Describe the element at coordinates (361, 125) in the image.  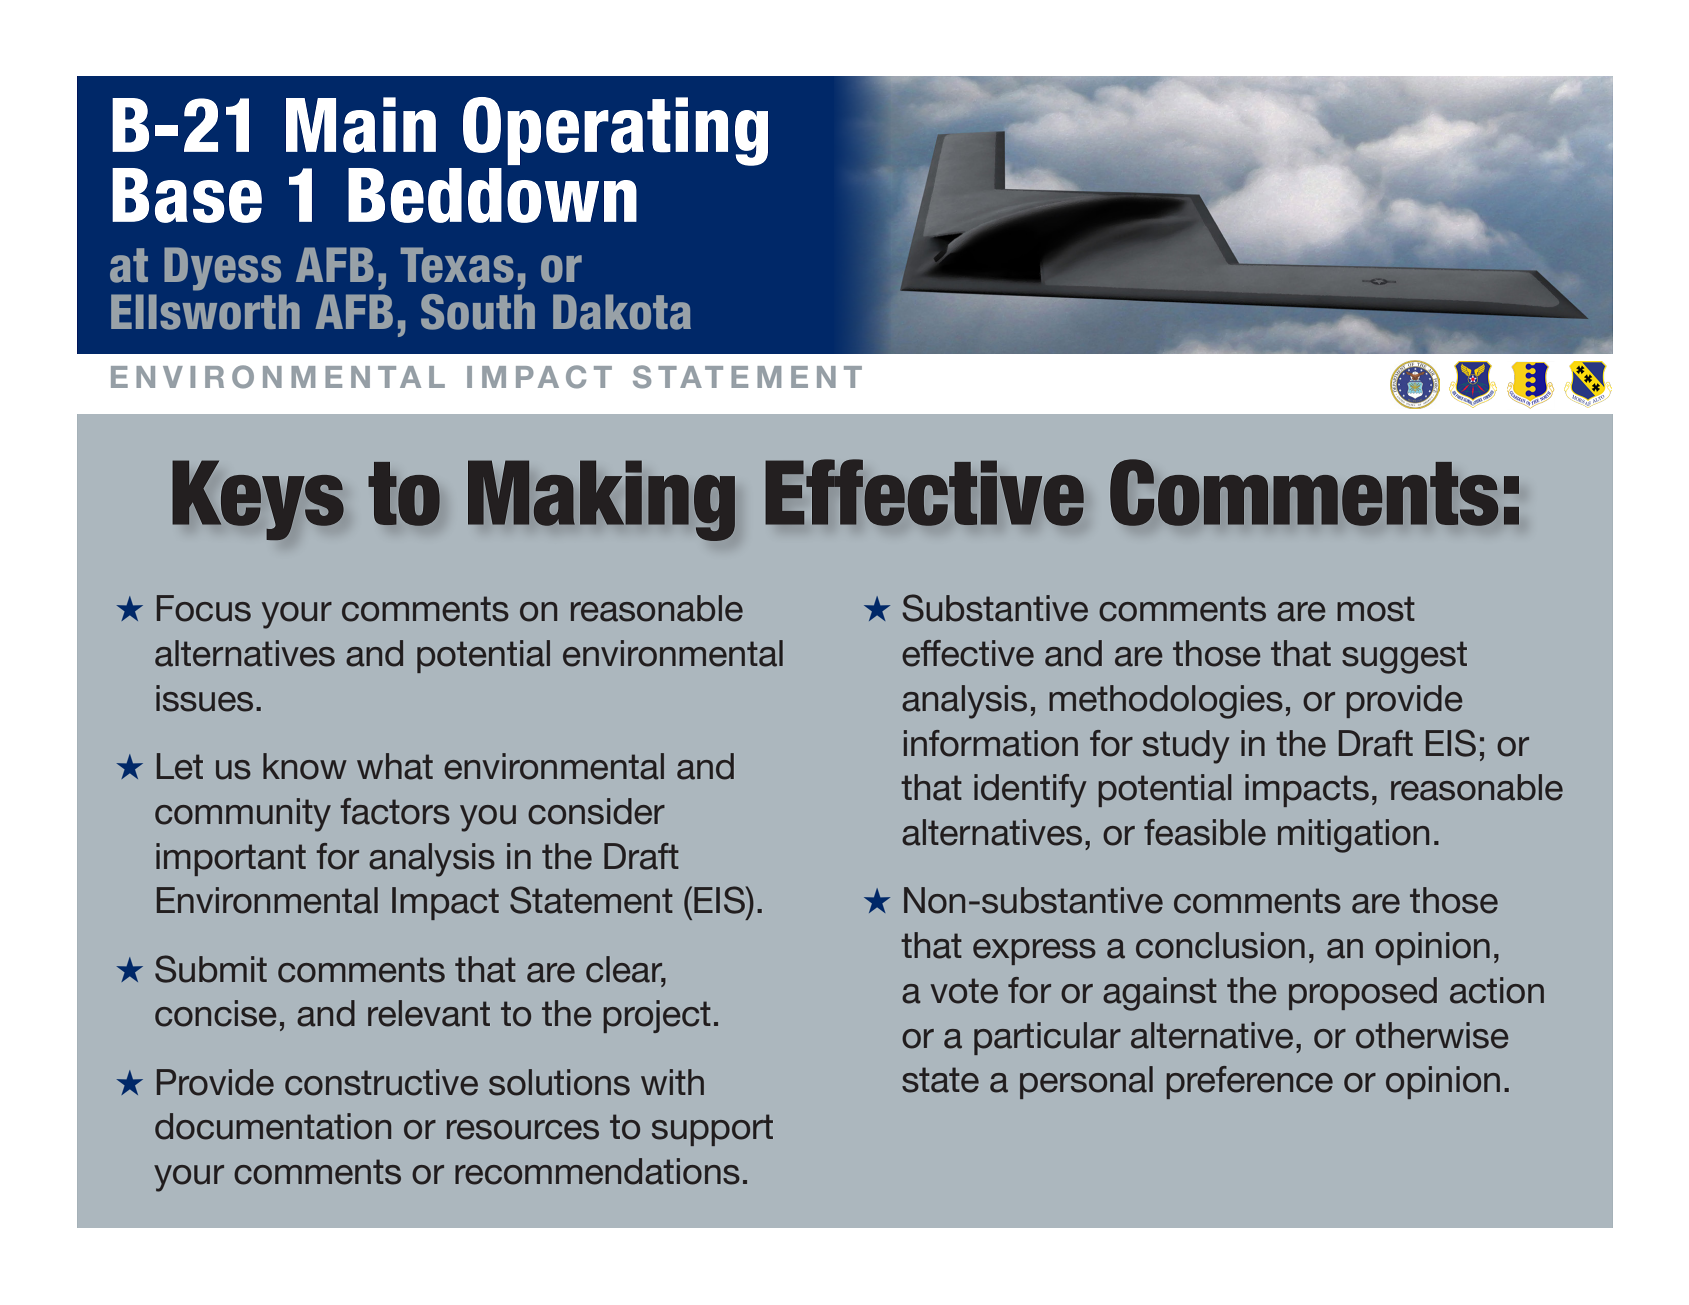
I see `Main` at that location.
